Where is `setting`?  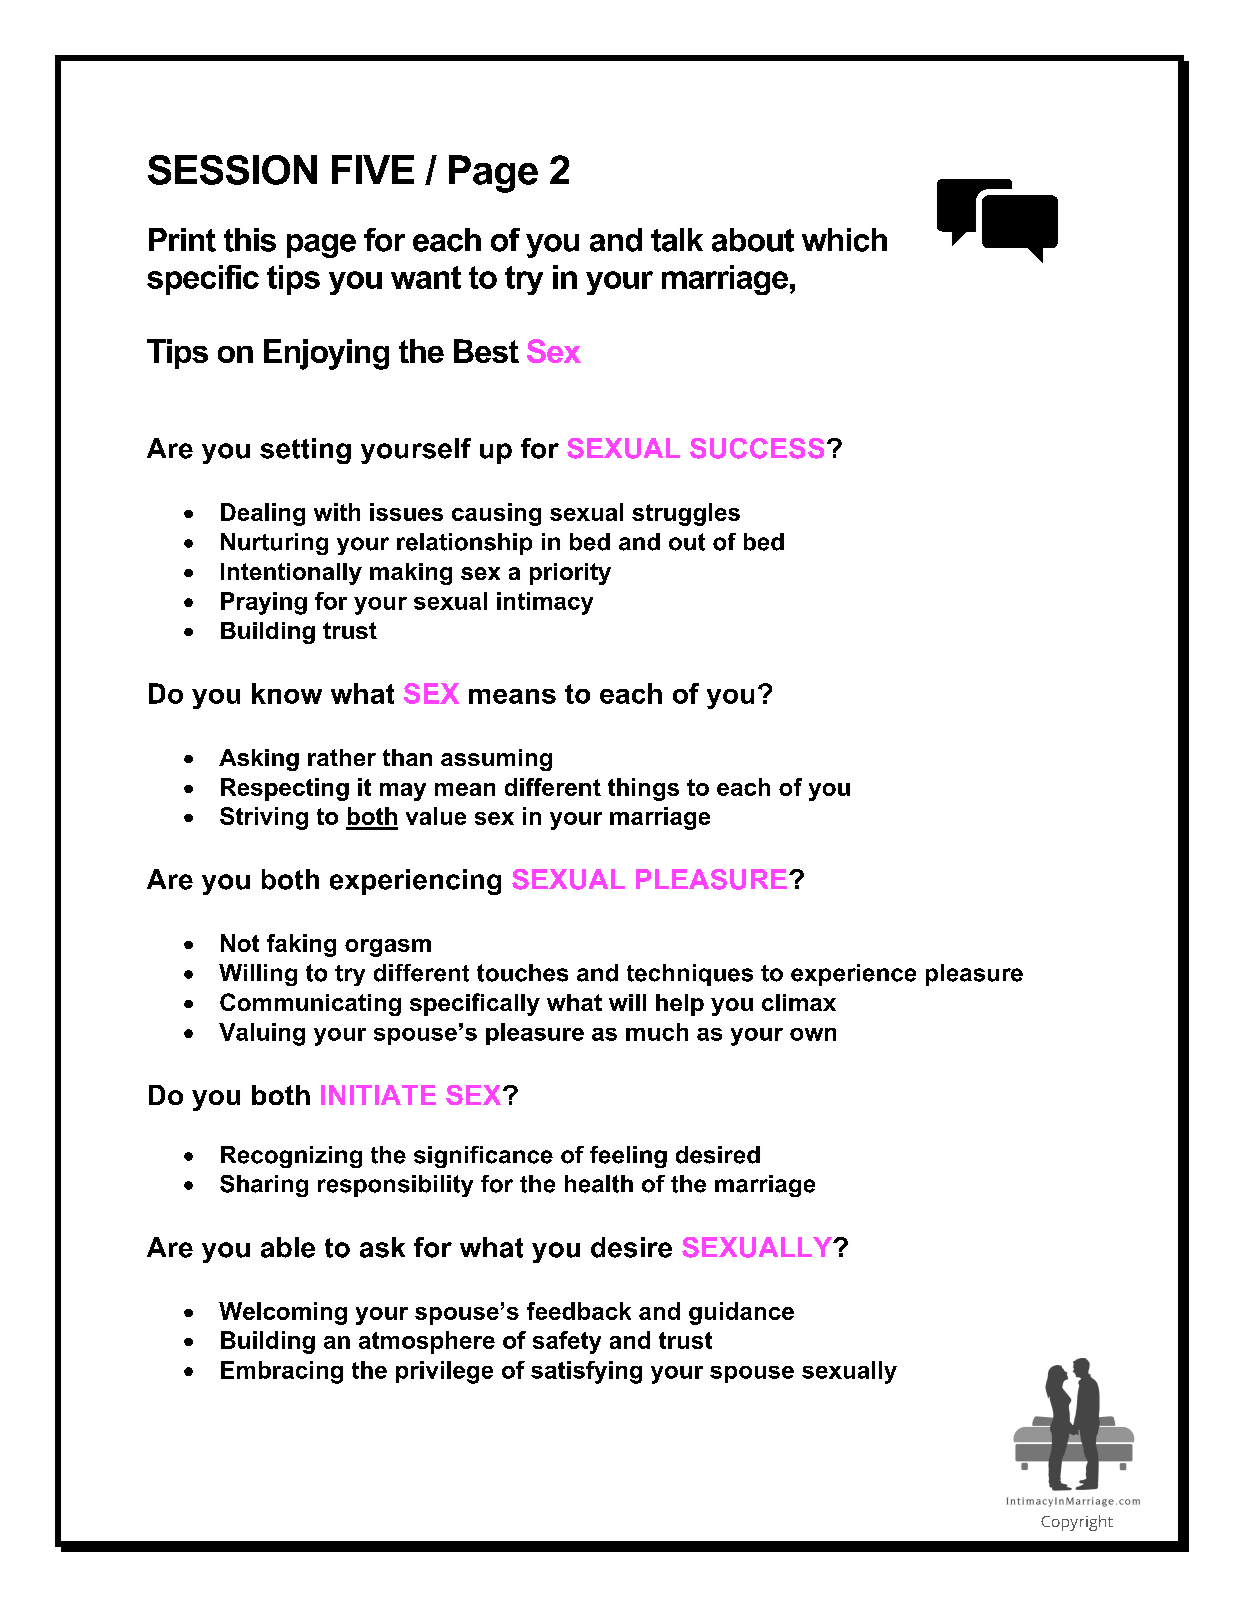
setting is located at coordinates (305, 451).
